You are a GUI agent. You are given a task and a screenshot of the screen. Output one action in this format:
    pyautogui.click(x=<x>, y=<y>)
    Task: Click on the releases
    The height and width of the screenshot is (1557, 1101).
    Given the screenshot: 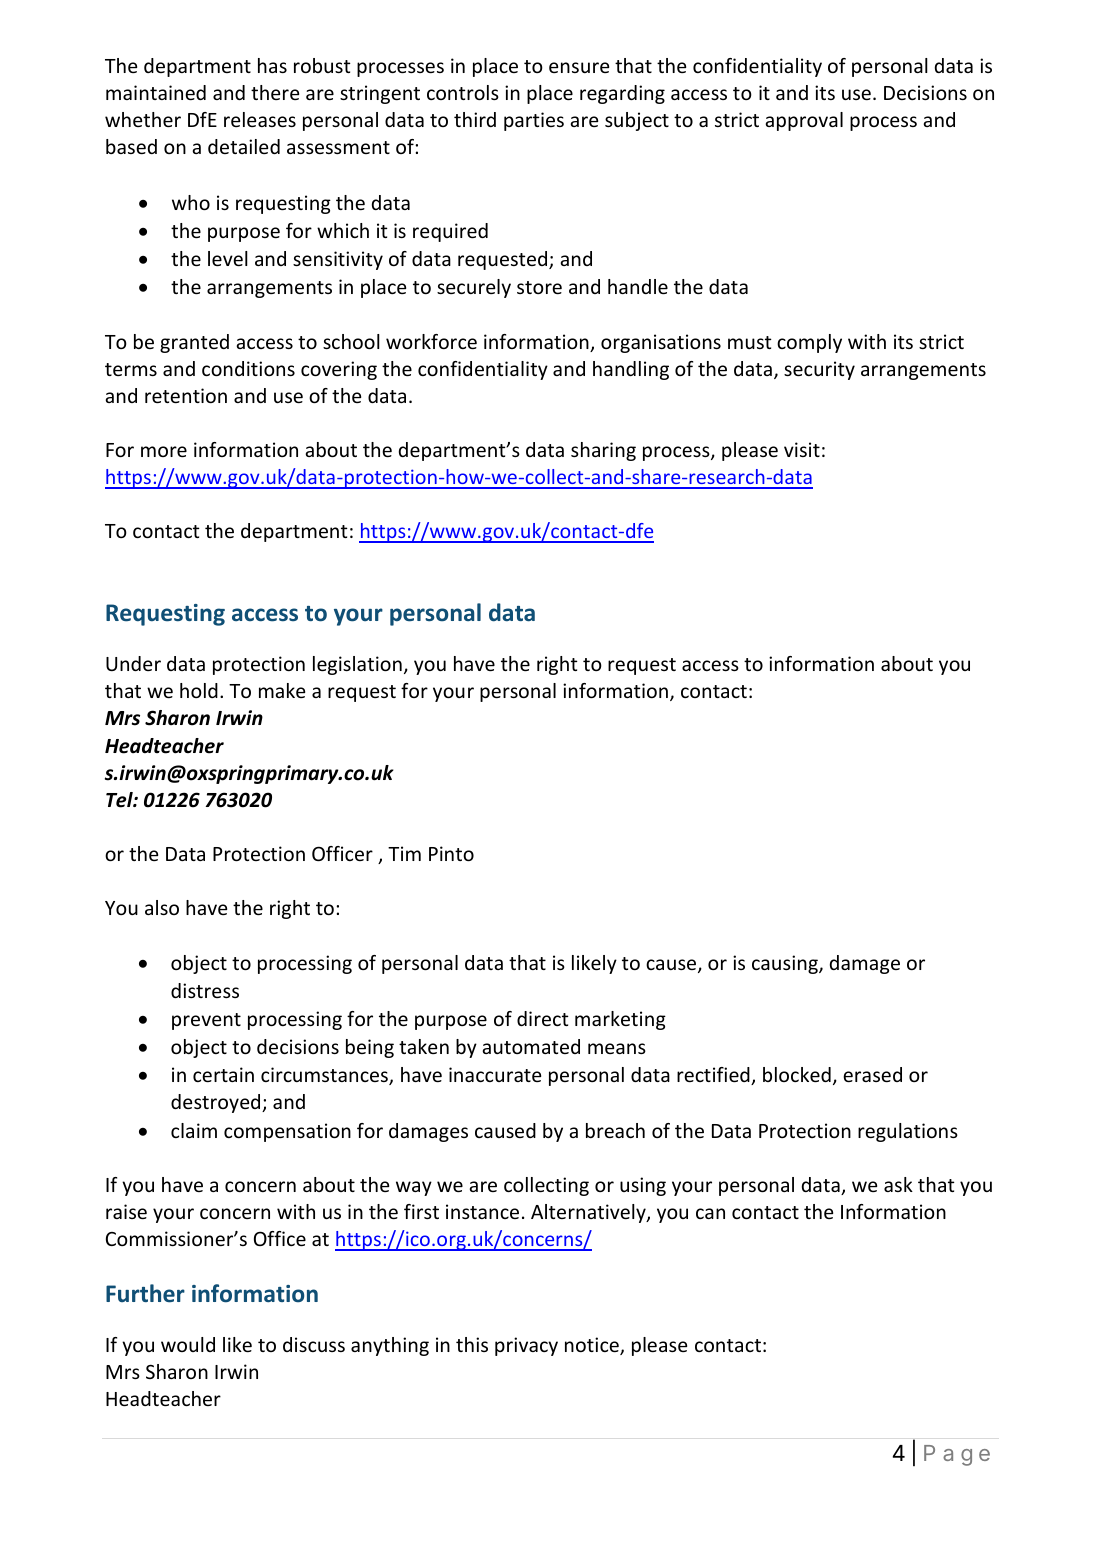 What is the action you would take?
    pyautogui.click(x=260, y=119)
